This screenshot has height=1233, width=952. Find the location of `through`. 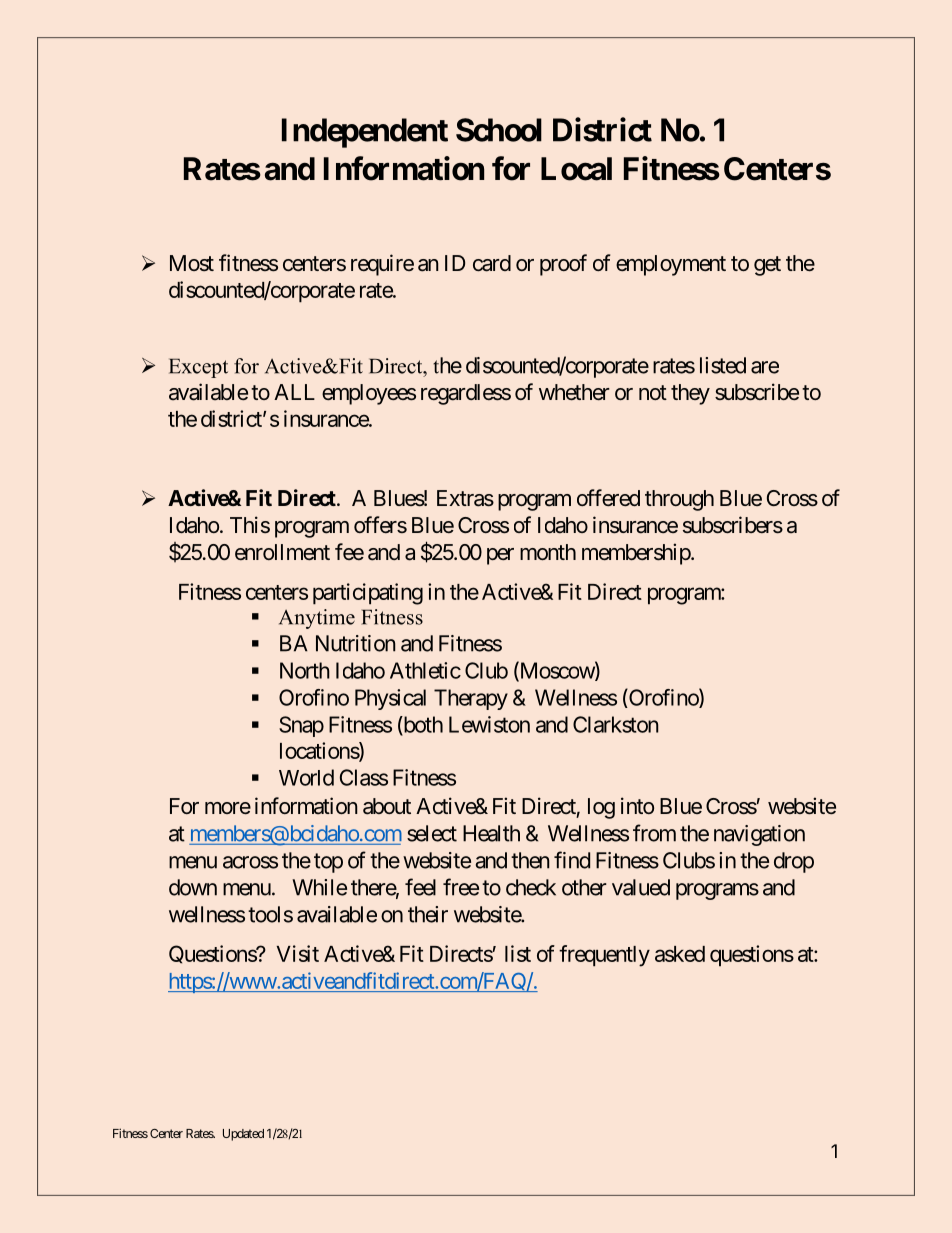

through is located at coordinates (679, 500).
